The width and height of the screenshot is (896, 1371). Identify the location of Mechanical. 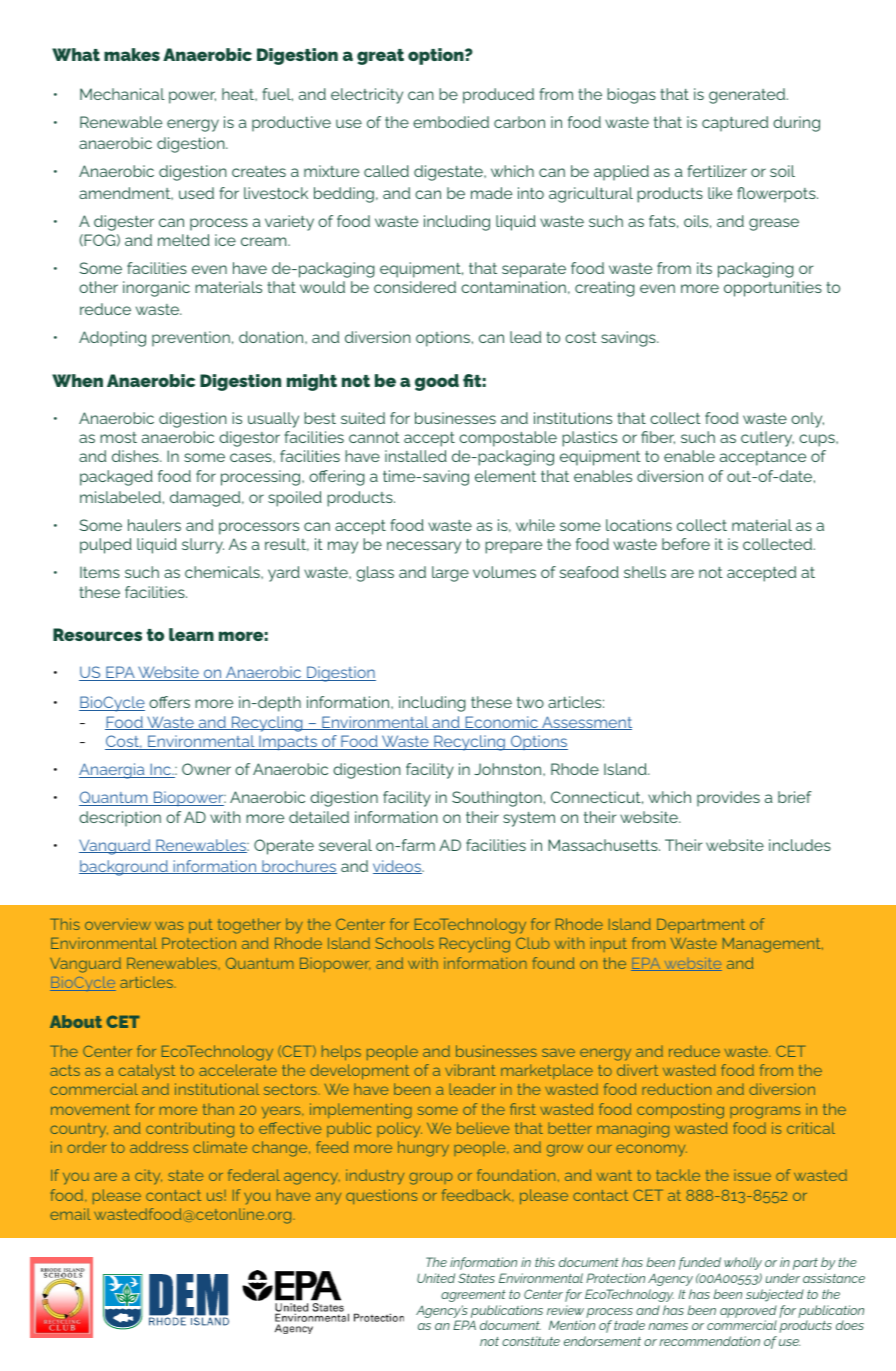
(122, 94).
